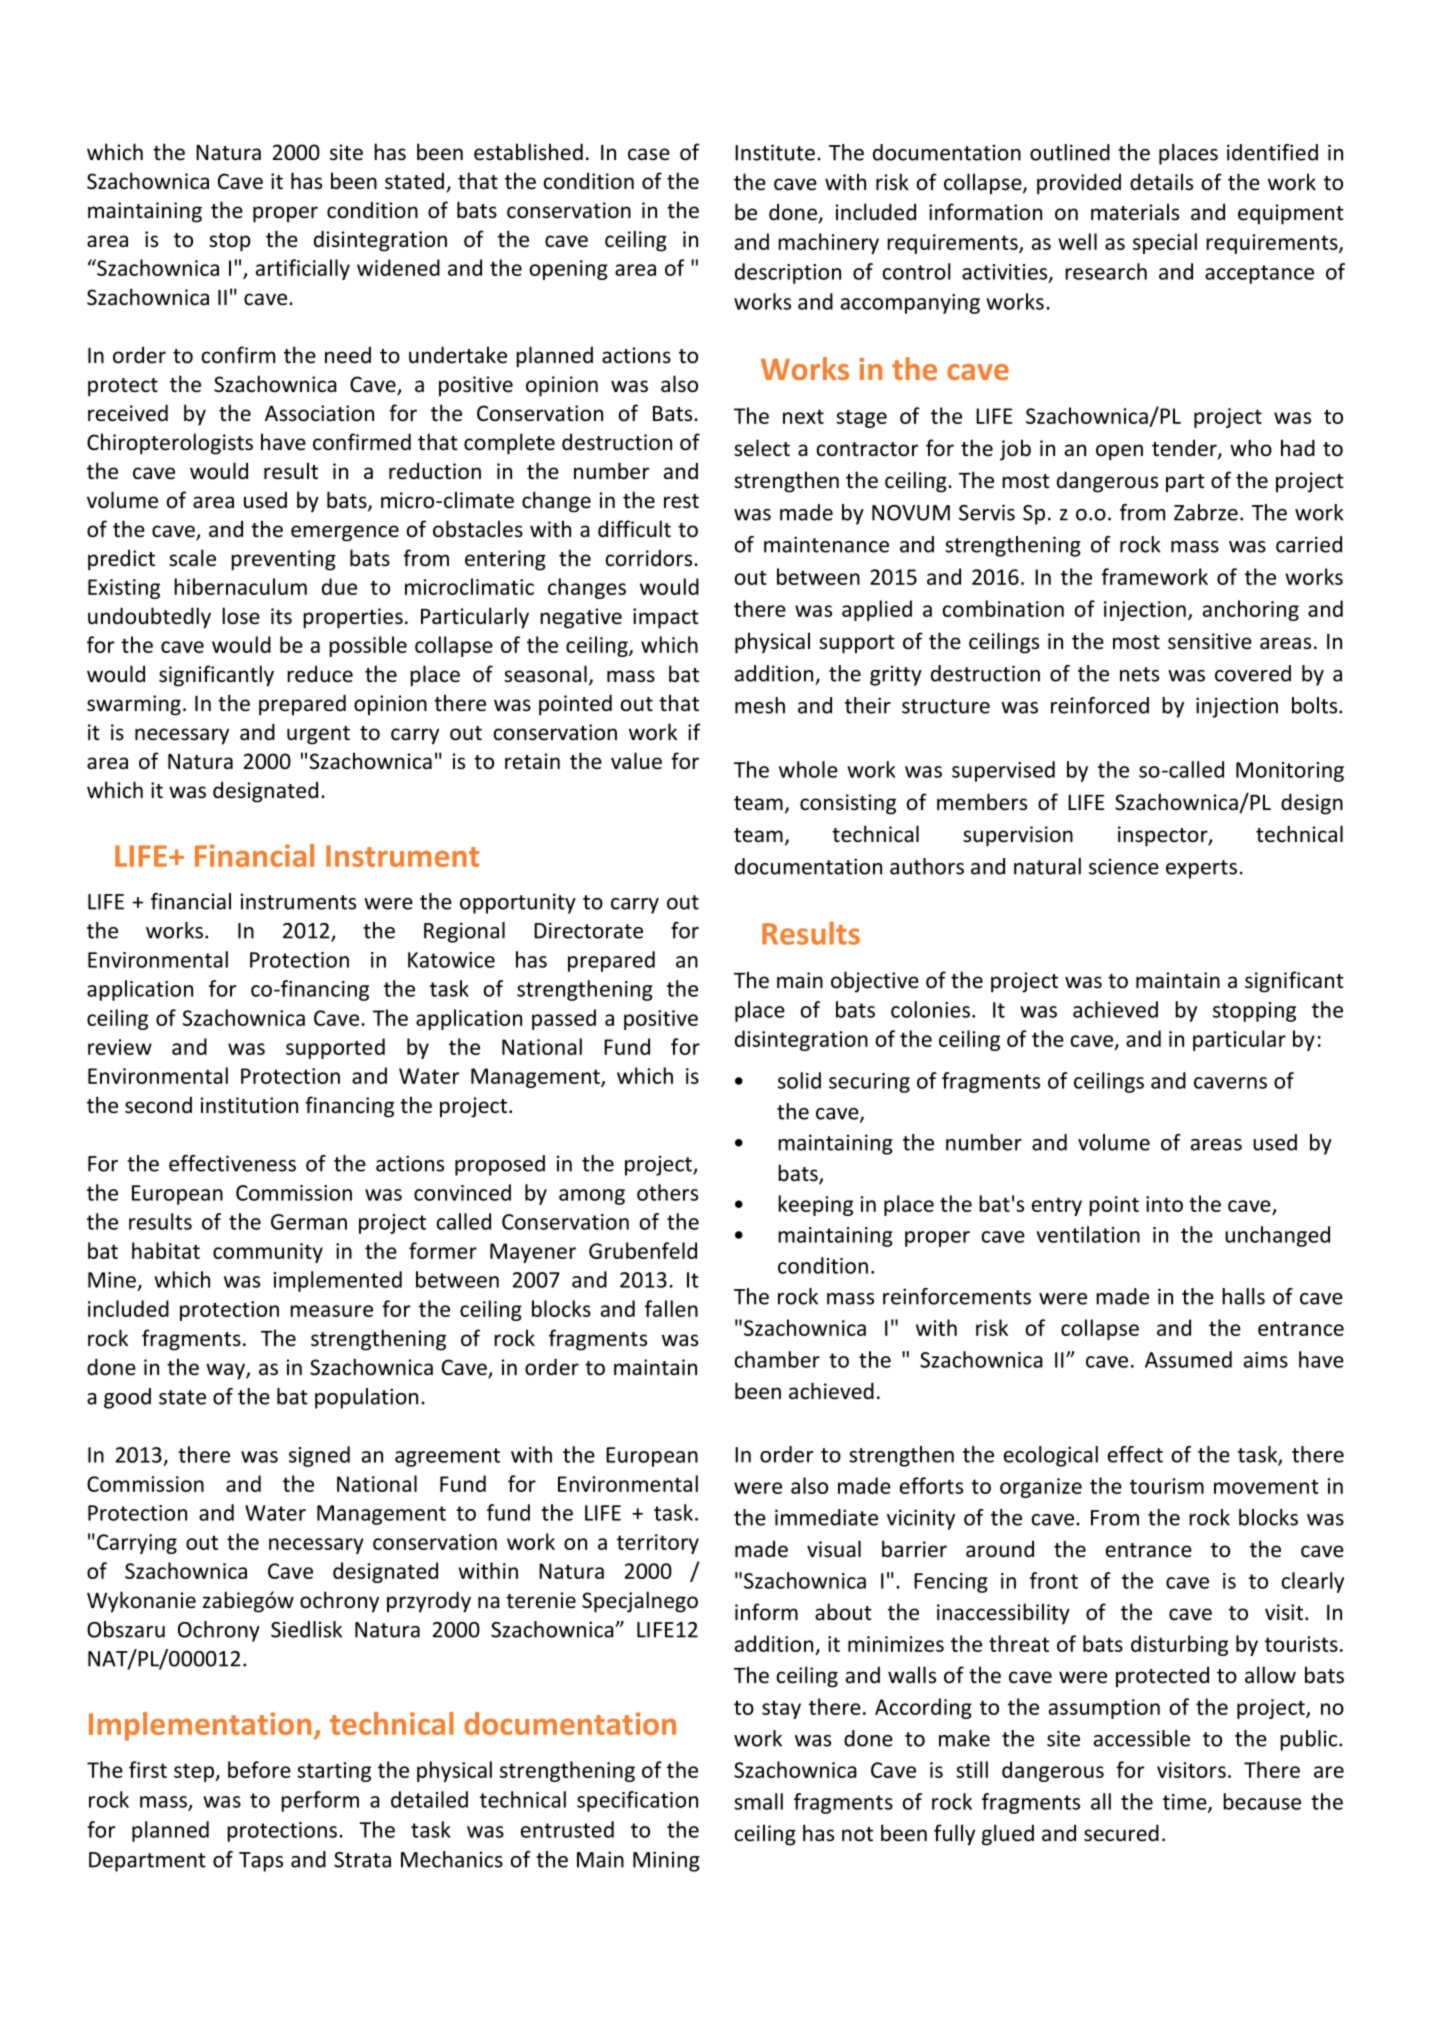  What do you see at coordinates (671, 1308) in the screenshot?
I see `fallen` at bounding box center [671, 1308].
